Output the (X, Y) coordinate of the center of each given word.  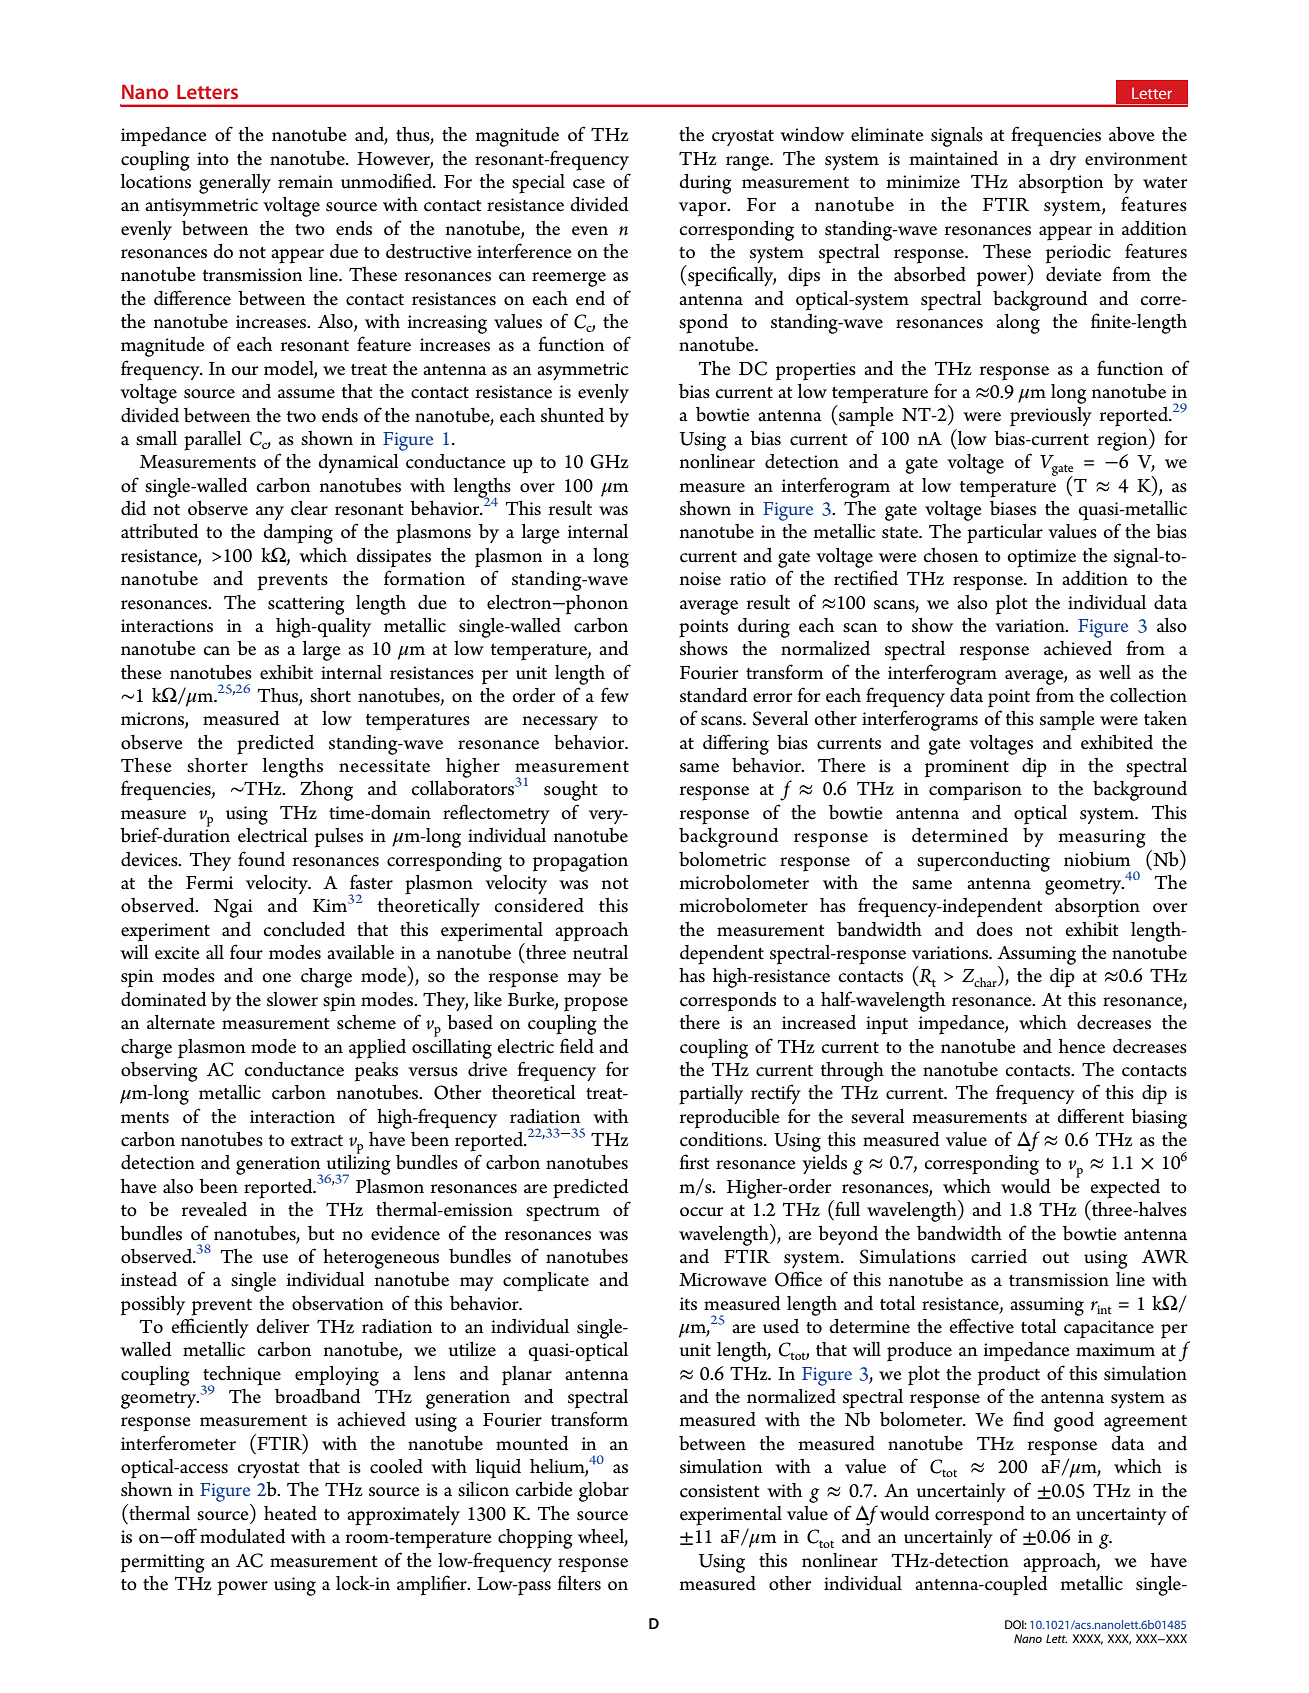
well (1115, 672)
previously (1051, 417)
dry (1063, 160)
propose (596, 1004)
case (589, 184)
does (994, 929)
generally (235, 184)
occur (701, 1212)
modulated (243, 1536)
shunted (572, 415)
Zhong (326, 791)
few (615, 695)
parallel (213, 441)
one (276, 978)
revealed (214, 1209)
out (1055, 1258)
